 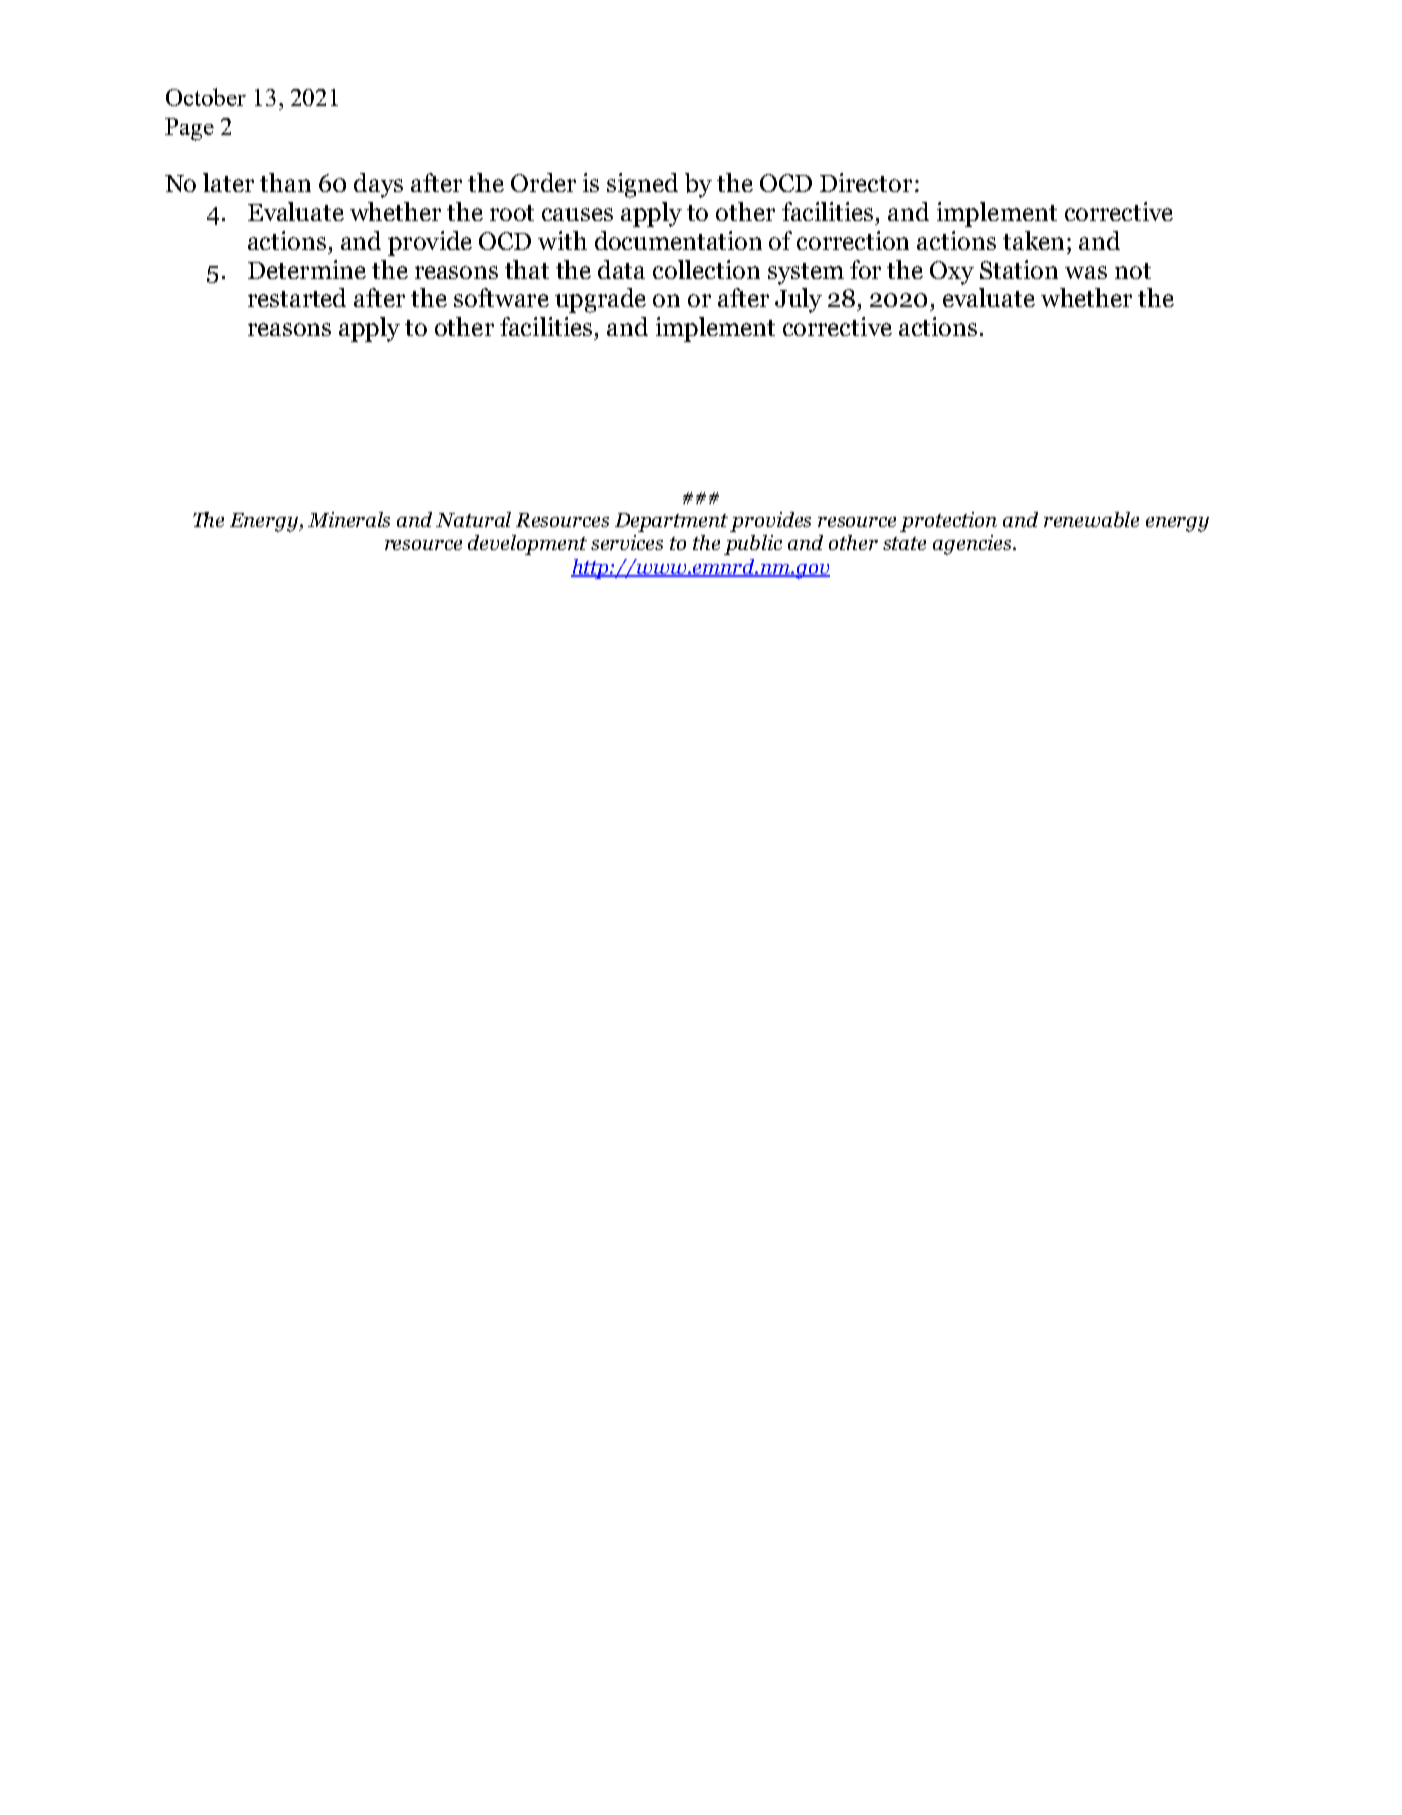 What do you see at coordinates (206, 97) in the screenshot?
I see `October` at bounding box center [206, 97].
